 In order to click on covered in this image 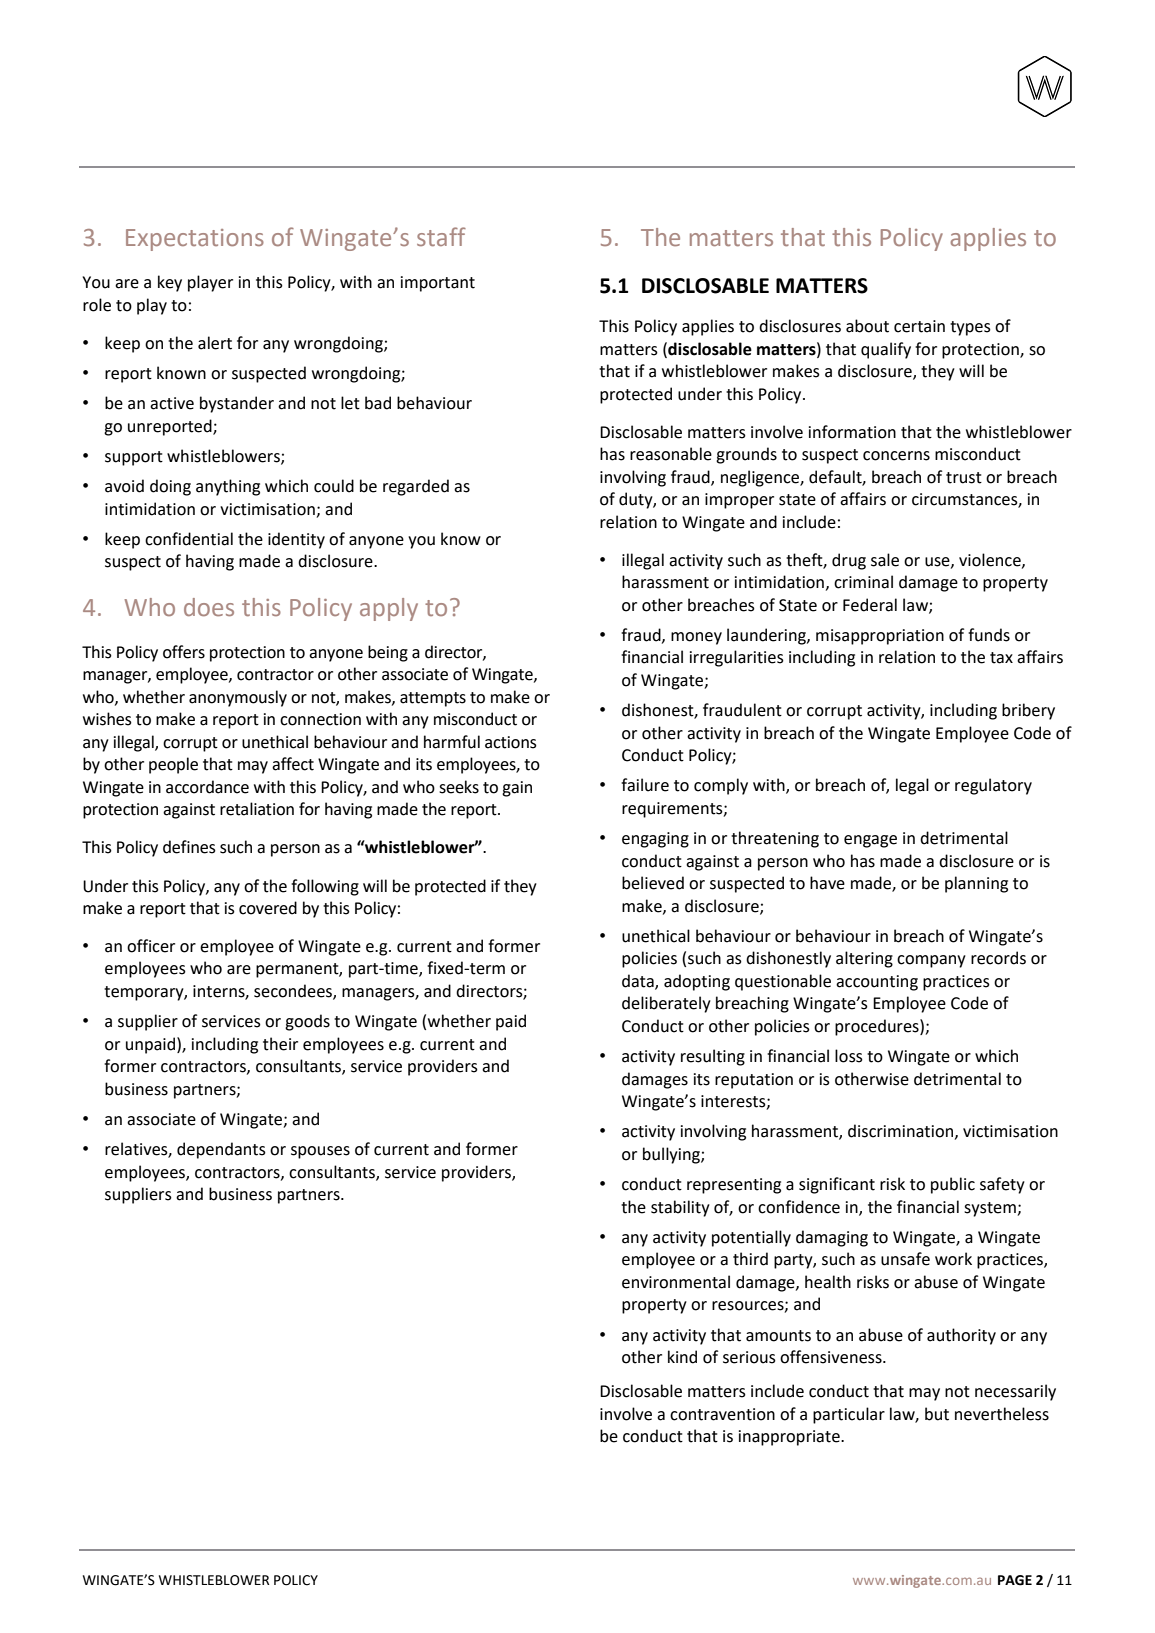, I will do `click(268, 908)`.
